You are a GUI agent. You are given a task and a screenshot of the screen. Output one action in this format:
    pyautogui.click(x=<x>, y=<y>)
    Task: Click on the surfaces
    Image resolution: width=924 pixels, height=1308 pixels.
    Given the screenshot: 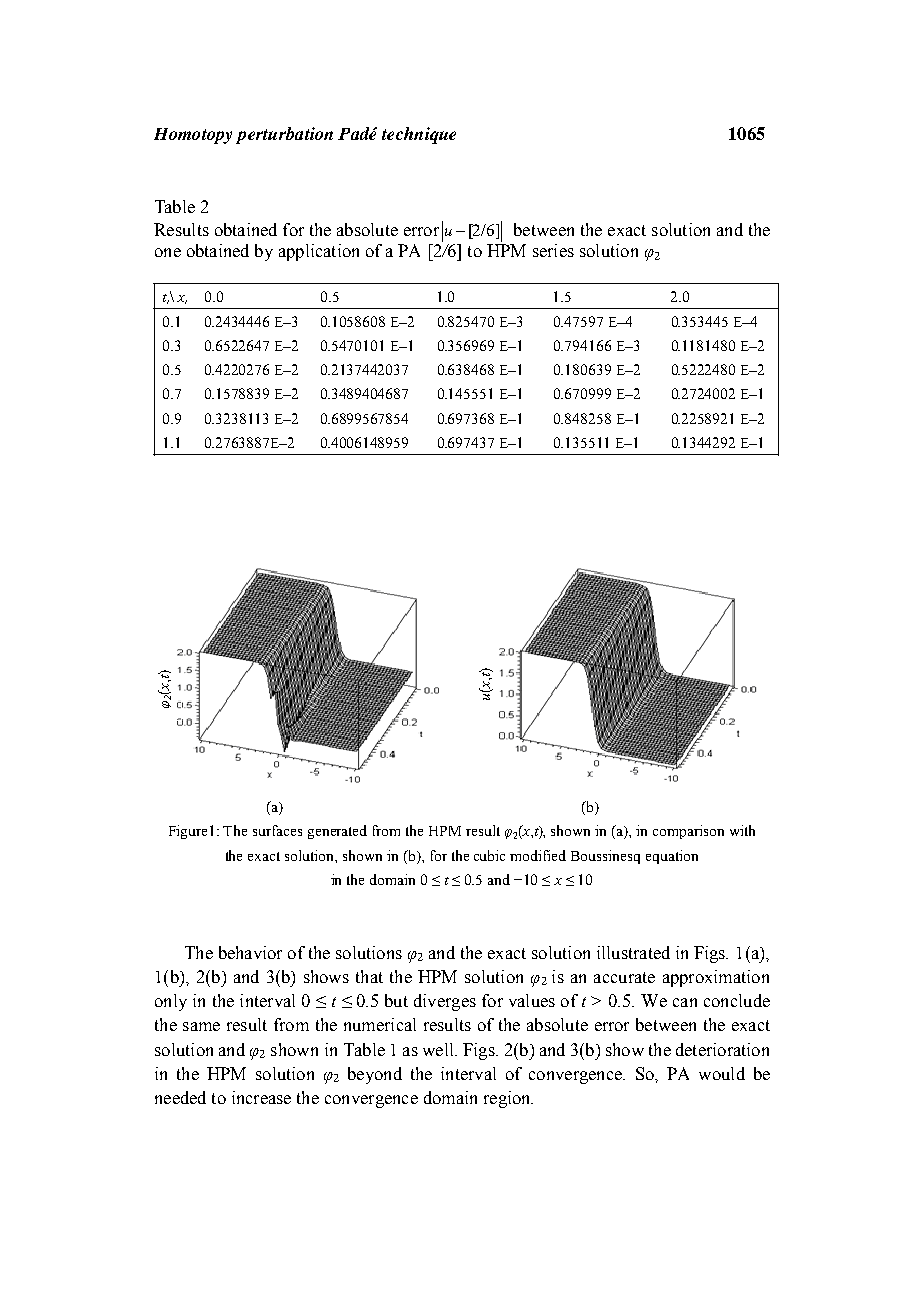 What is the action you would take?
    pyautogui.click(x=277, y=830)
